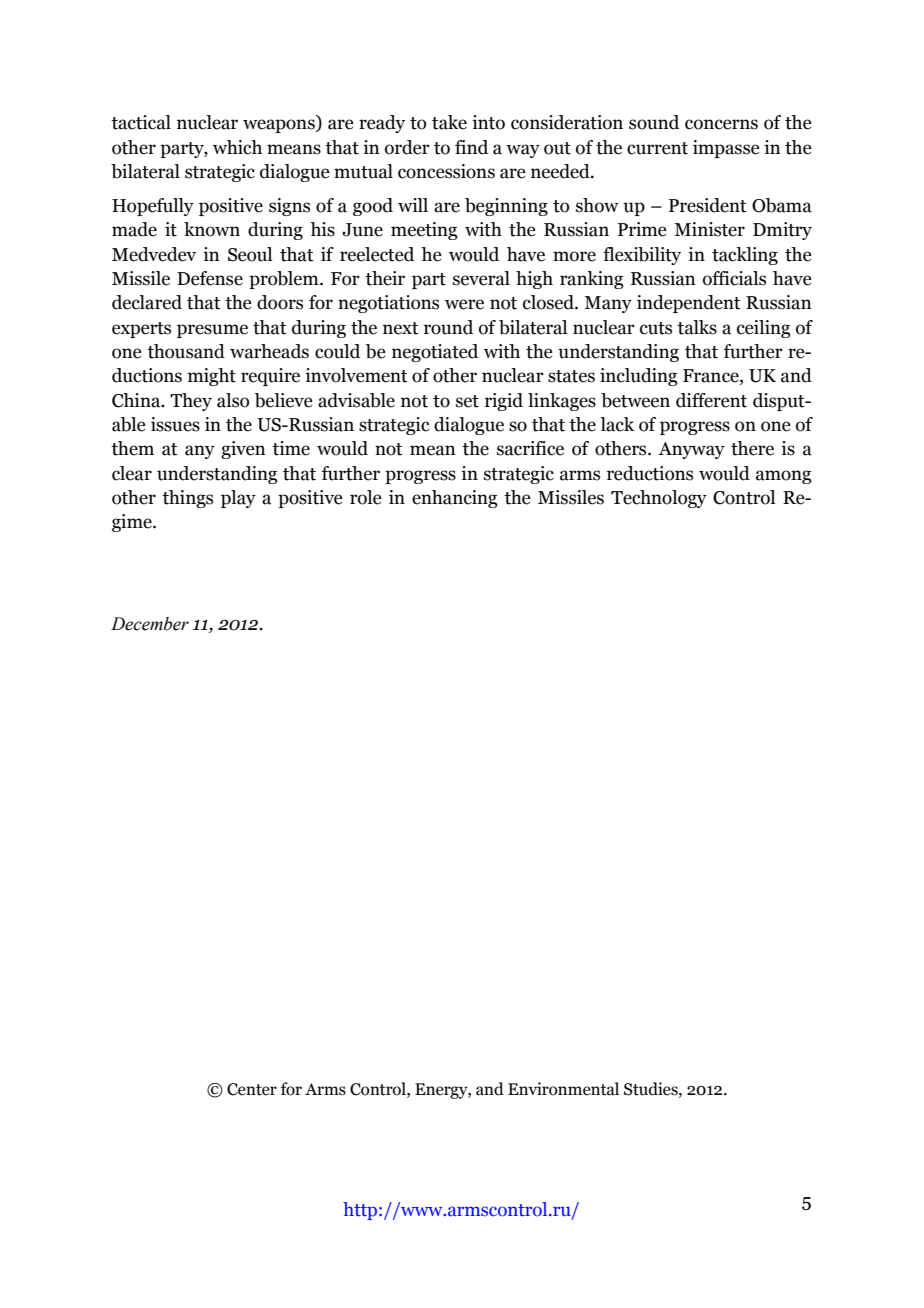  I want to click on which, so click(237, 147).
